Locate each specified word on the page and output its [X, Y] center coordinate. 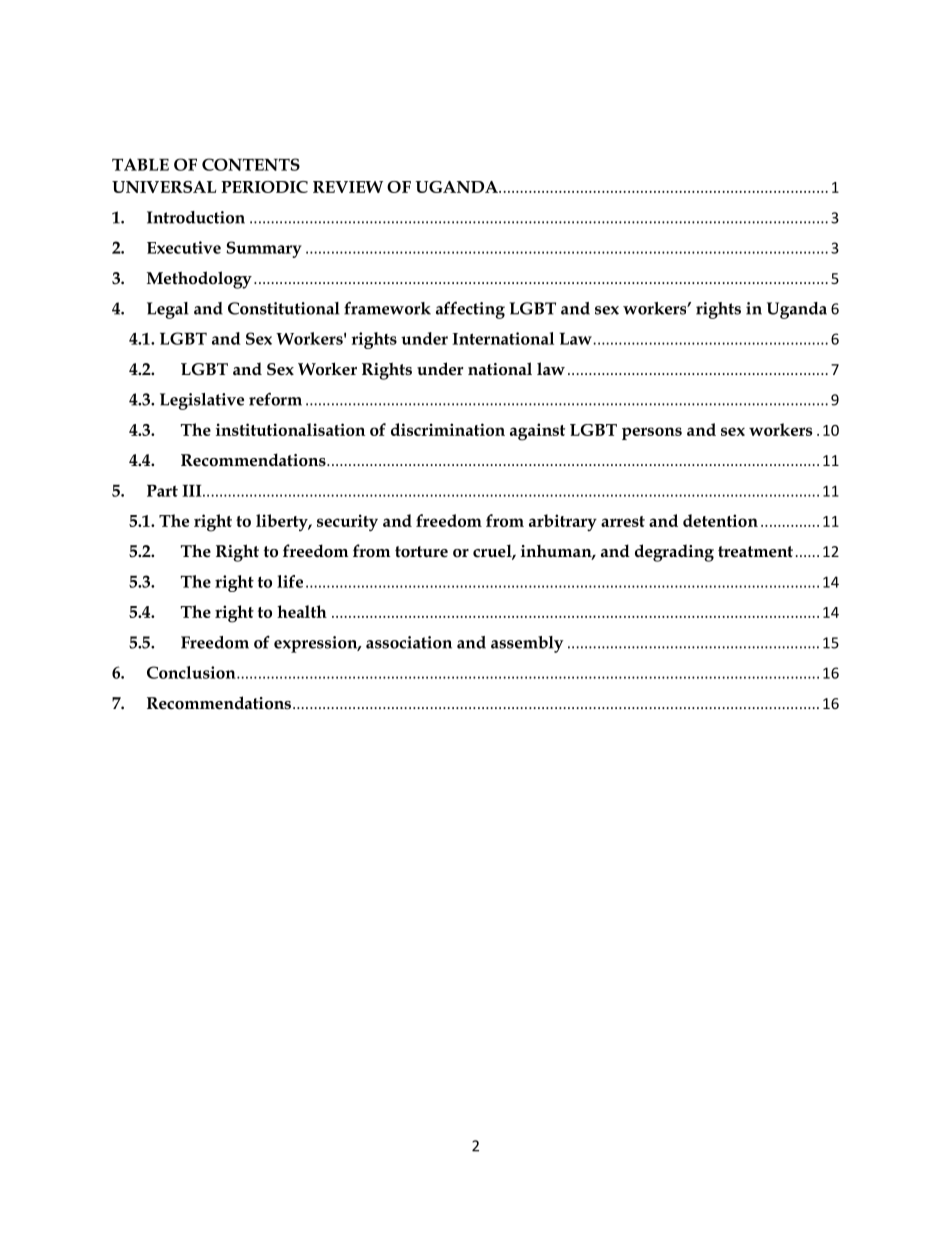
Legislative [202, 401]
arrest [623, 521]
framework [387, 308]
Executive [184, 247]
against [537, 432]
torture [421, 552]
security [347, 522]
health [302, 611]
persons [652, 433]
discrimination [448, 429]
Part [162, 490]
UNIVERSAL [164, 187]
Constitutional [284, 308]
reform [275, 399]
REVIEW [348, 187]
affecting [470, 310]
